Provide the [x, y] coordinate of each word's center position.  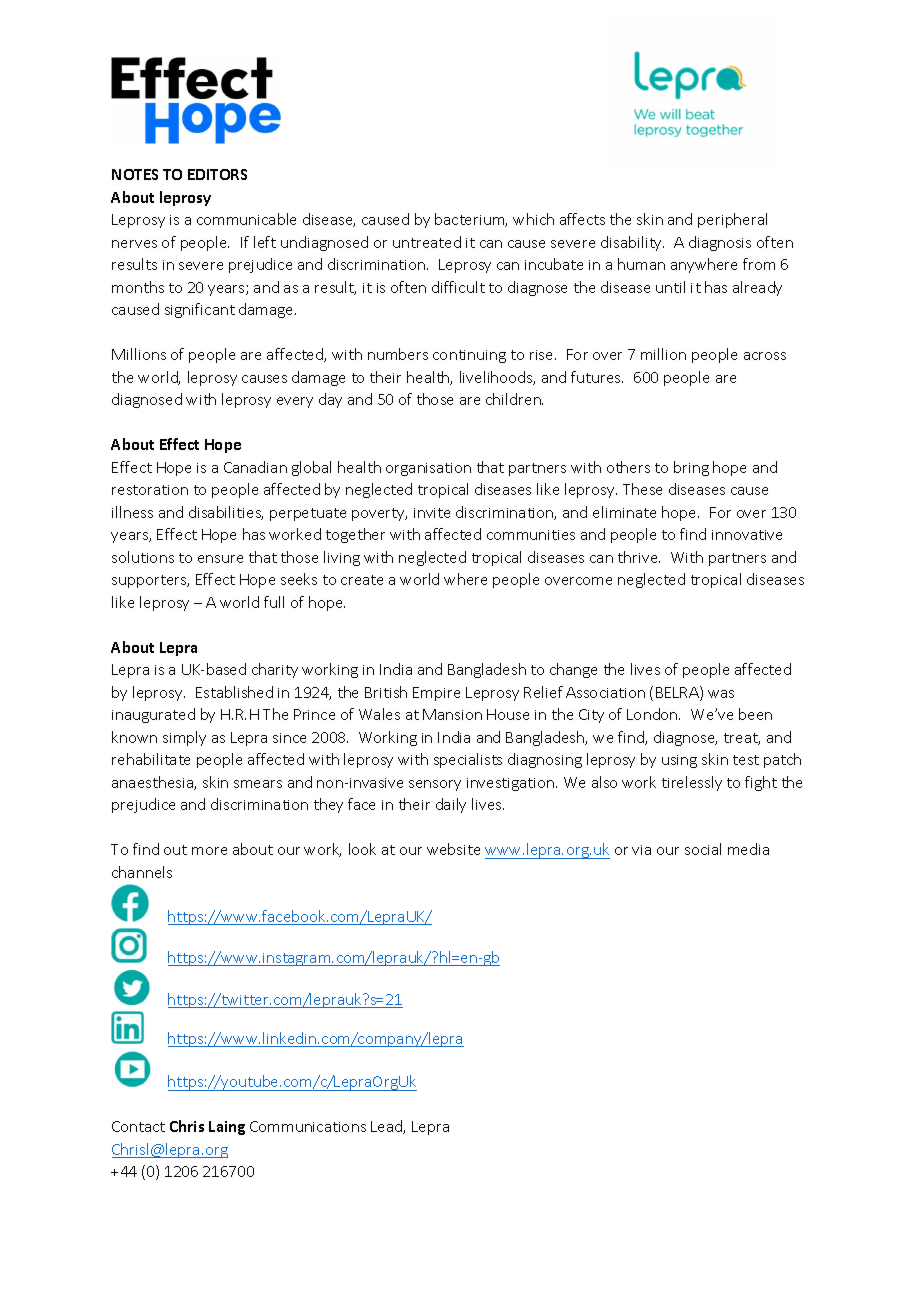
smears [258, 784]
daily [451, 805]
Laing [227, 1128]
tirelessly [692, 783]
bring [691, 468]
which [533, 219]
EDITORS [217, 174]
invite [432, 513]
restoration [150, 490]
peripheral [732, 220]
